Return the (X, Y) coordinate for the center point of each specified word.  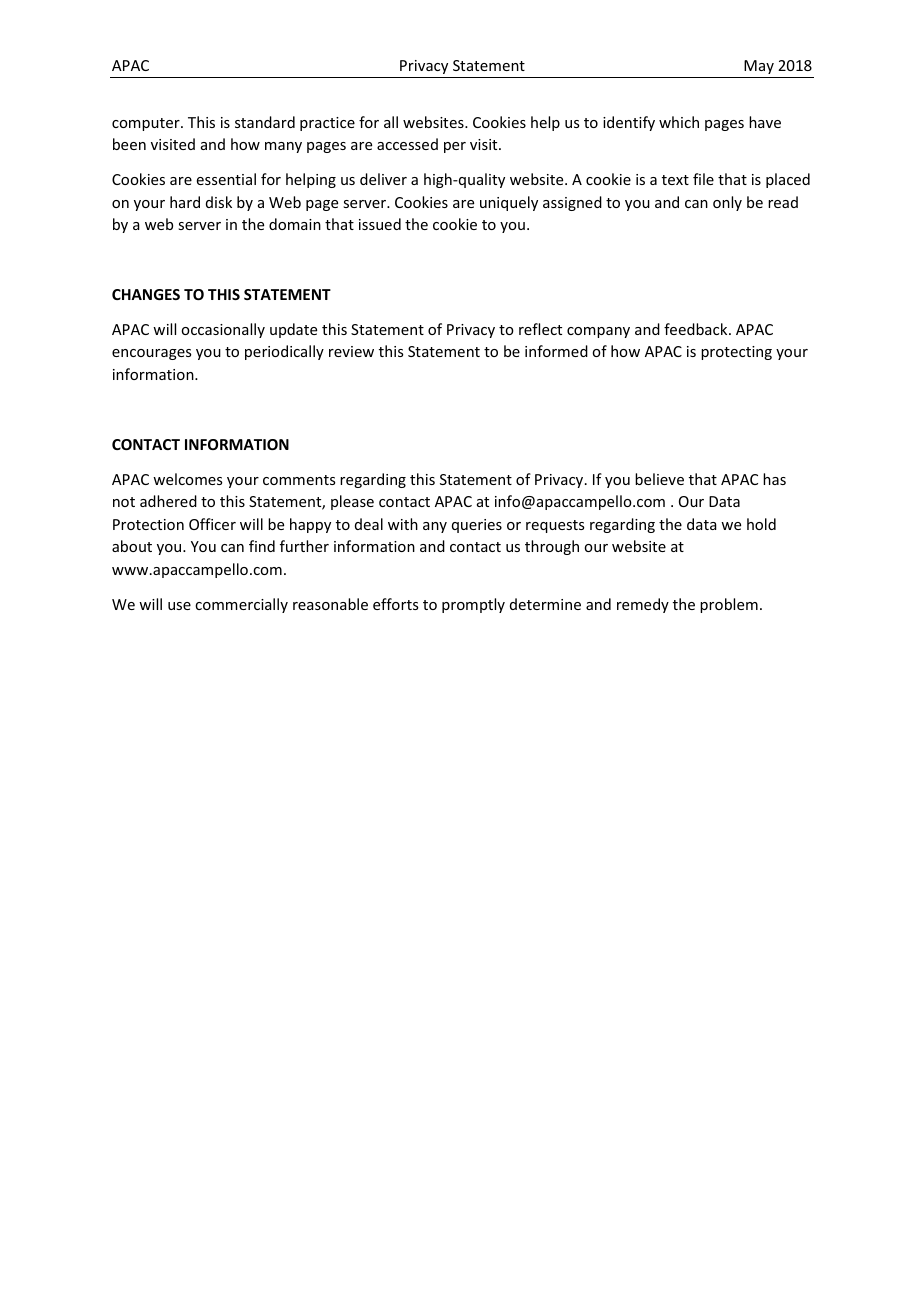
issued (380, 224)
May (759, 67)
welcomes (187, 479)
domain (295, 224)
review (351, 351)
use (179, 606)
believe (659, 479)
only (727, 203)
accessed (407, 144)
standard (265, 122)
